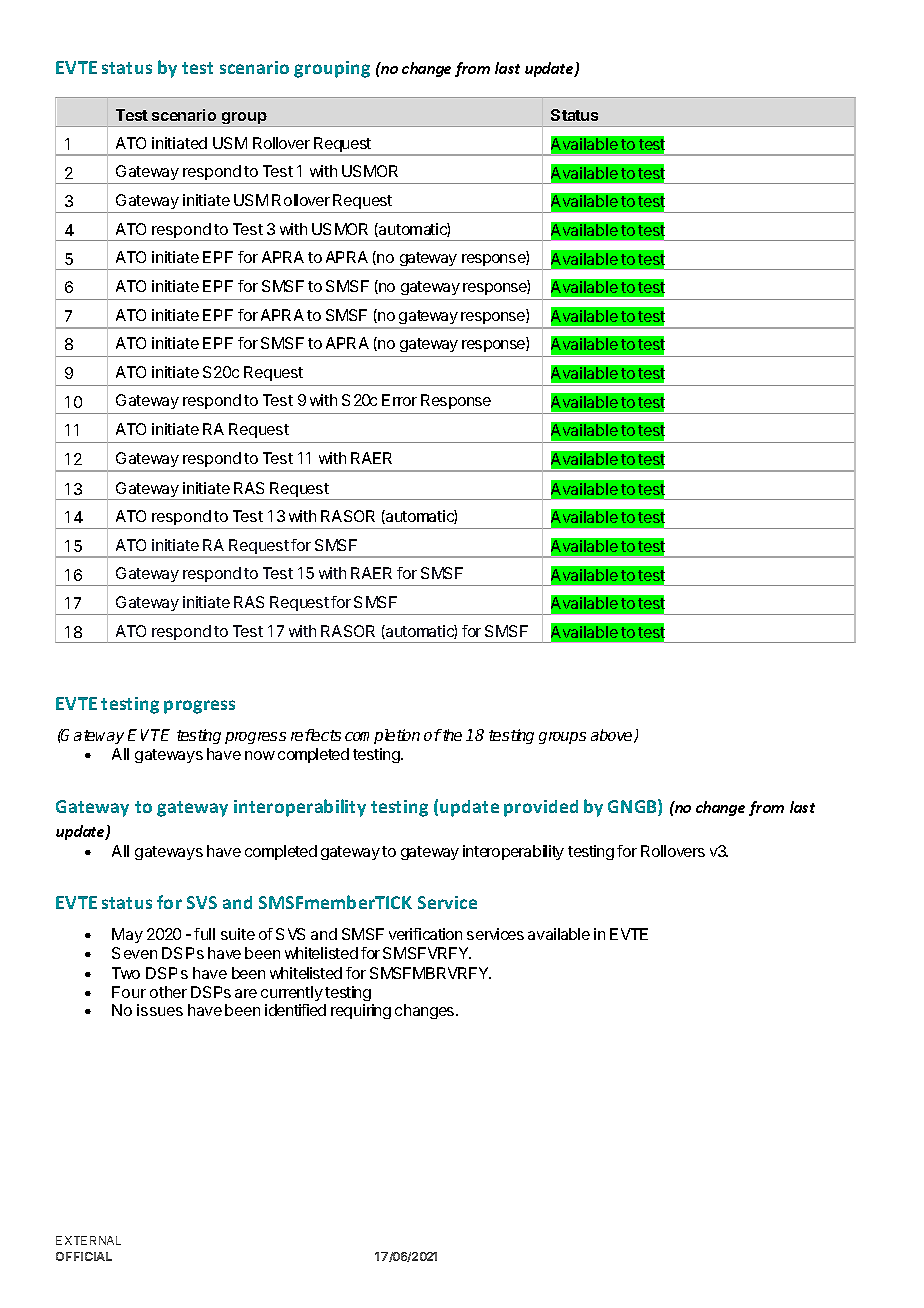 This screenshot has width=924, height=1308. I want to click on verification, so click(425, 934).
